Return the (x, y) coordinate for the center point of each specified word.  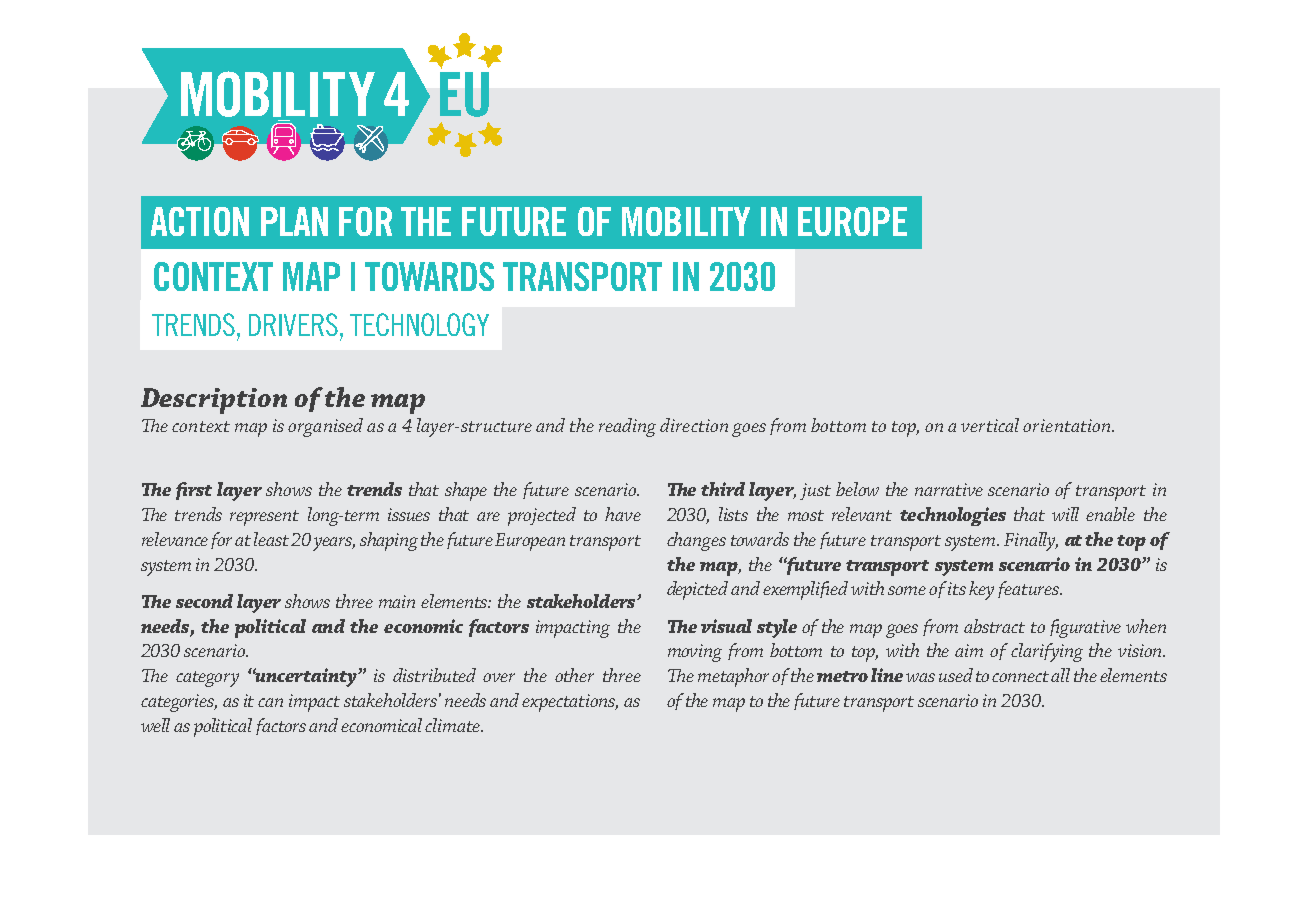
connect (1022, 676)
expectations (570, 703)
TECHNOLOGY (419, 324)
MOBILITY (686, 221)
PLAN (294, 221)
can (270, 702)
